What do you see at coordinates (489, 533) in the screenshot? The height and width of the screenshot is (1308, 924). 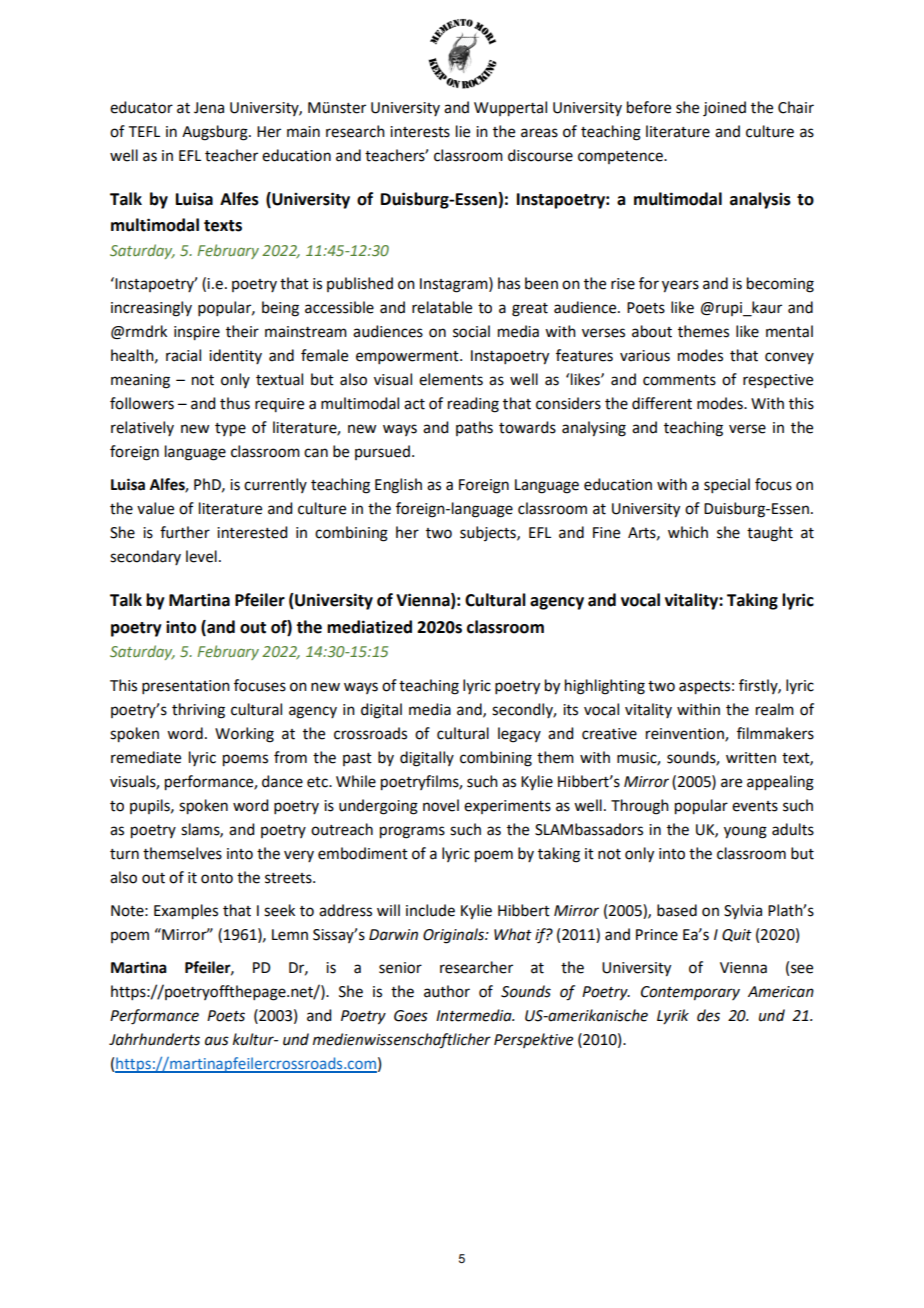 I see `subjects` at bounding box center [489, 533].
